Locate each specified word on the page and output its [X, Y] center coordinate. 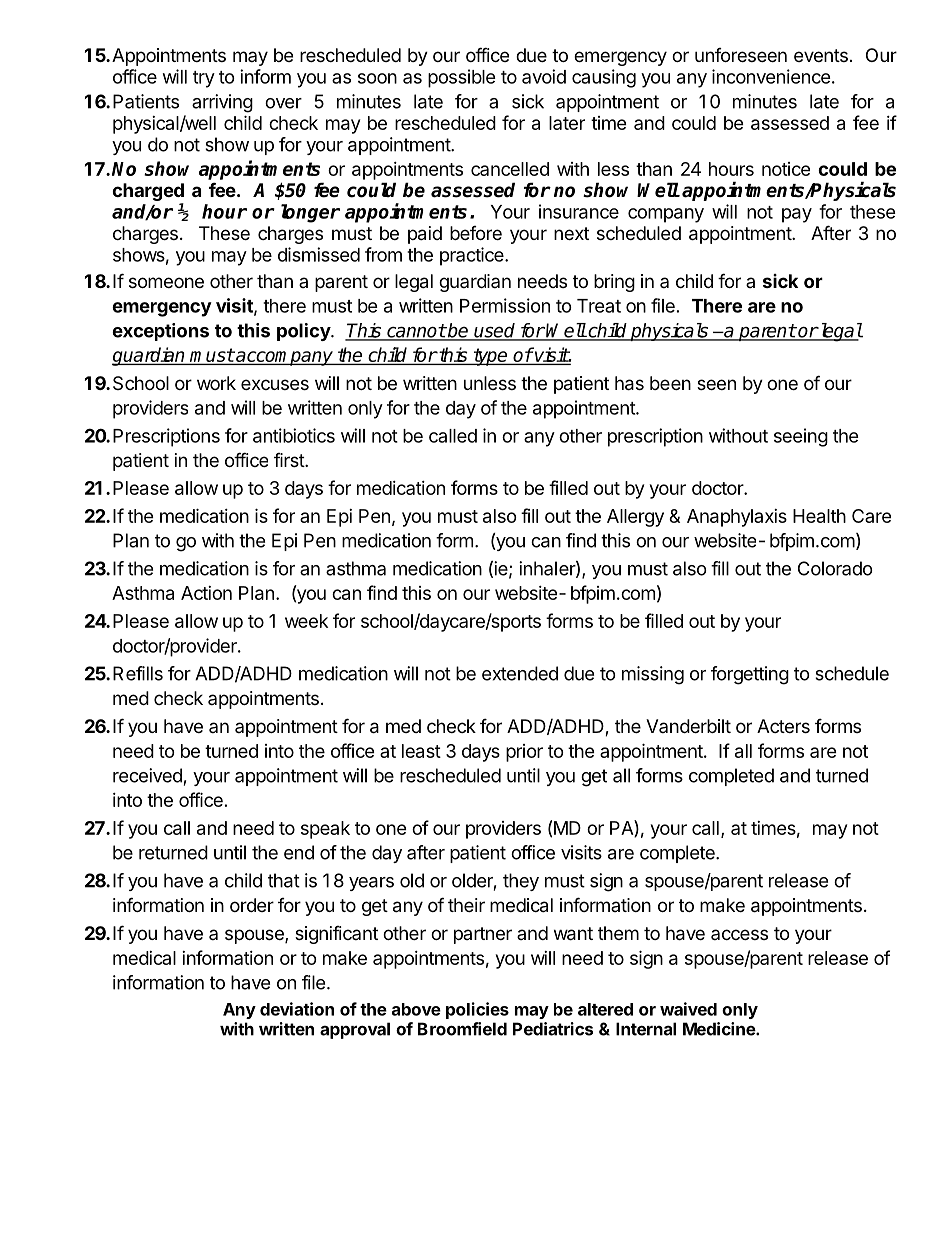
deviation [297, 1009]
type [490, 357]
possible [462, 78]
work [216, 383]
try [204, 79]
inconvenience [771, 76]
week [306, 621]
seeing [801, 437]
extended [520, 673]
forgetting [750, 675]
